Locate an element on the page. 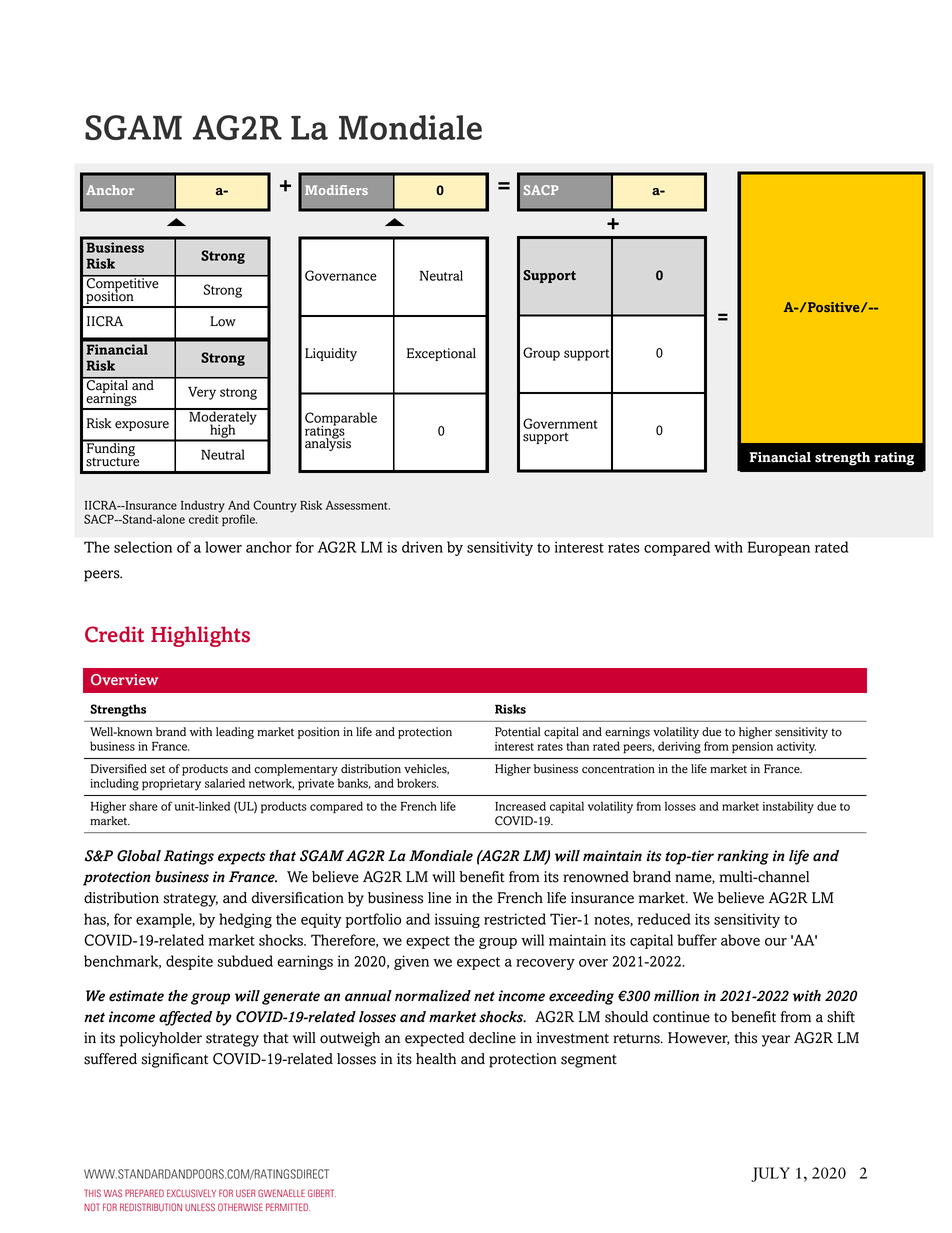 The height and width of the page is (1233, 952). Liquidity is located at coordinates (331, 354).
